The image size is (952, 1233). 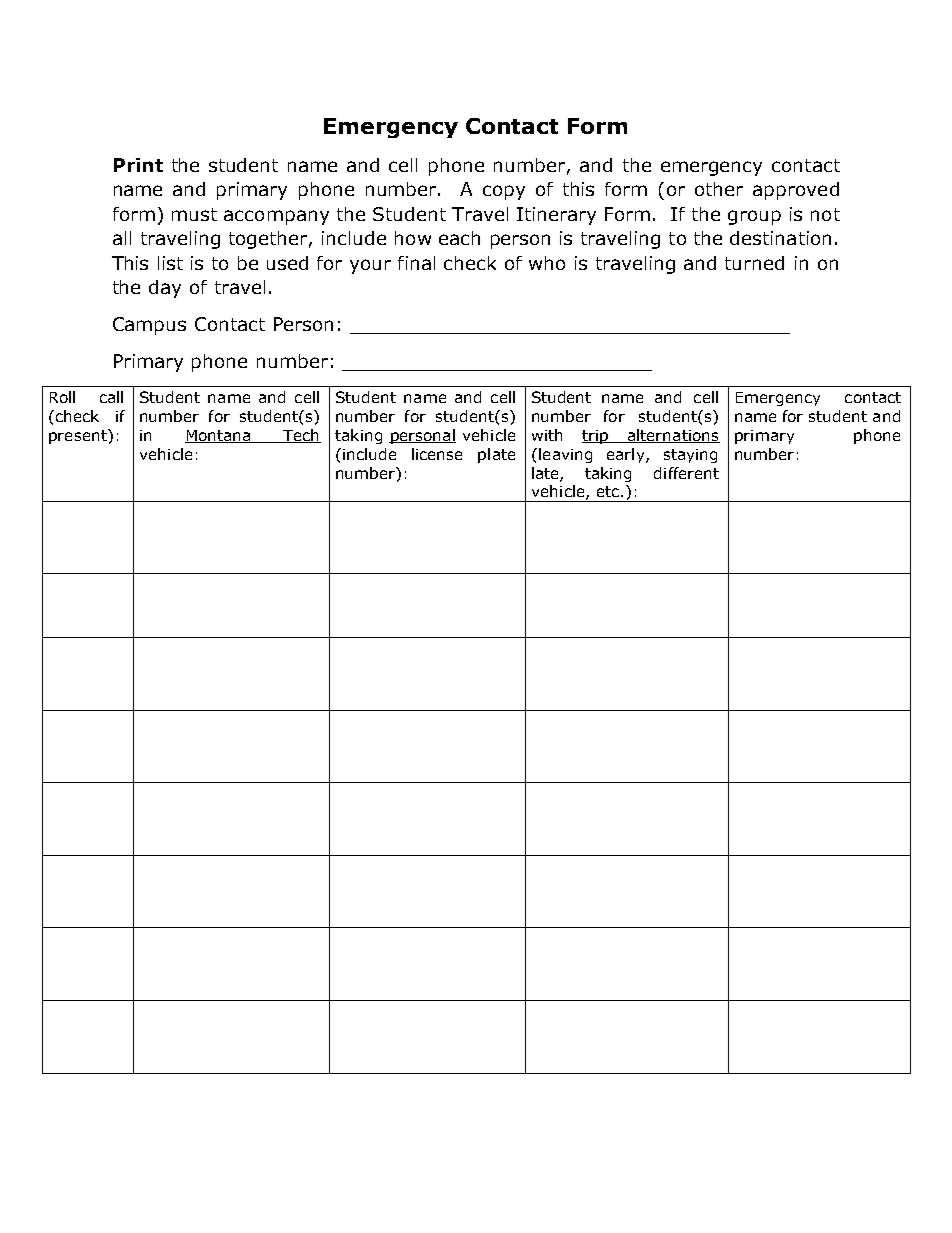 What do you see at coordinates (219, 436) in the document?
I see `Montana` at bounding box center [219, 436].
